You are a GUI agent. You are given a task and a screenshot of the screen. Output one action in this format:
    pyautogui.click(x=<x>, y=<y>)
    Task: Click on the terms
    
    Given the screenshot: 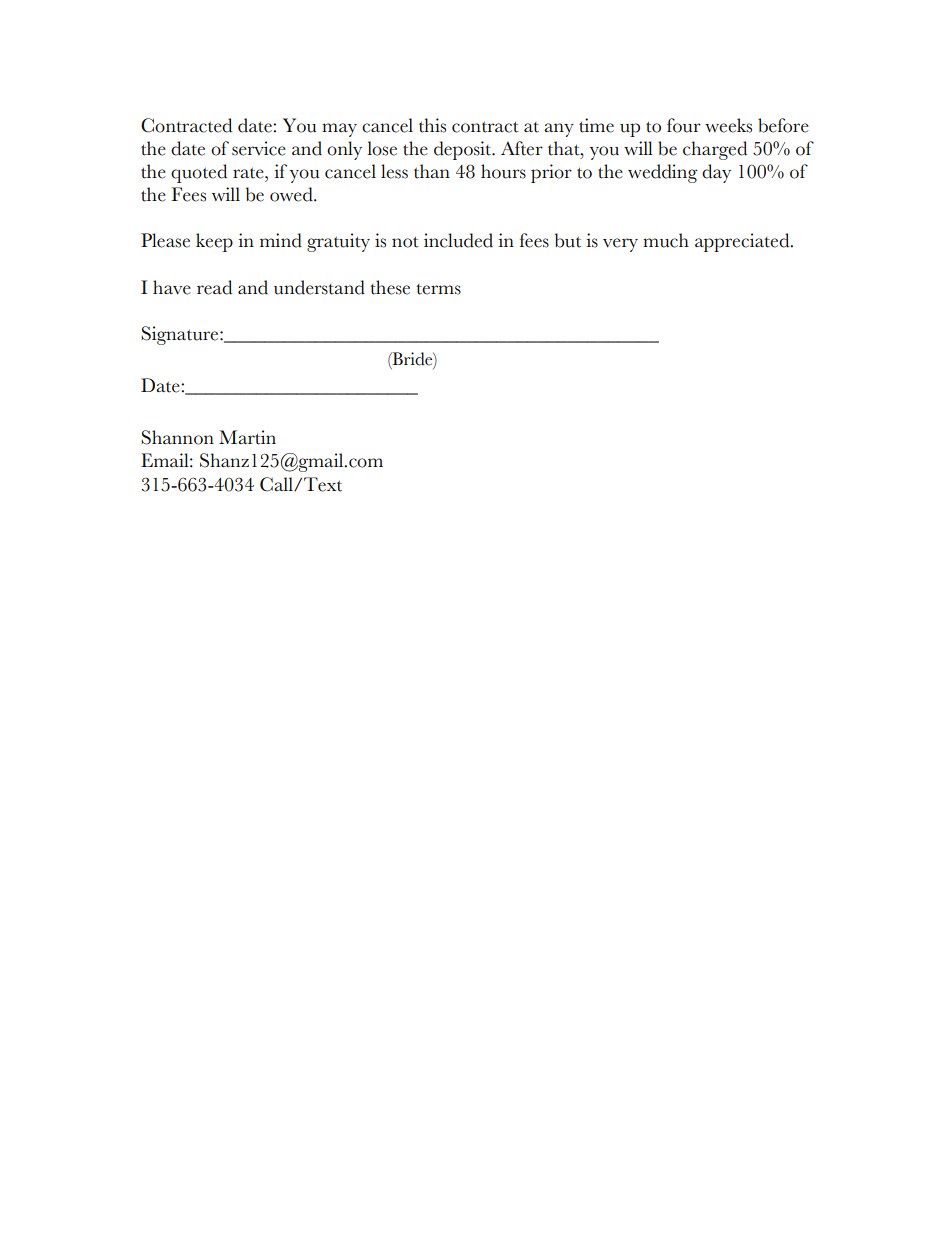 What is the action you would take?
    pyautogui.click(x=438, y=289)
